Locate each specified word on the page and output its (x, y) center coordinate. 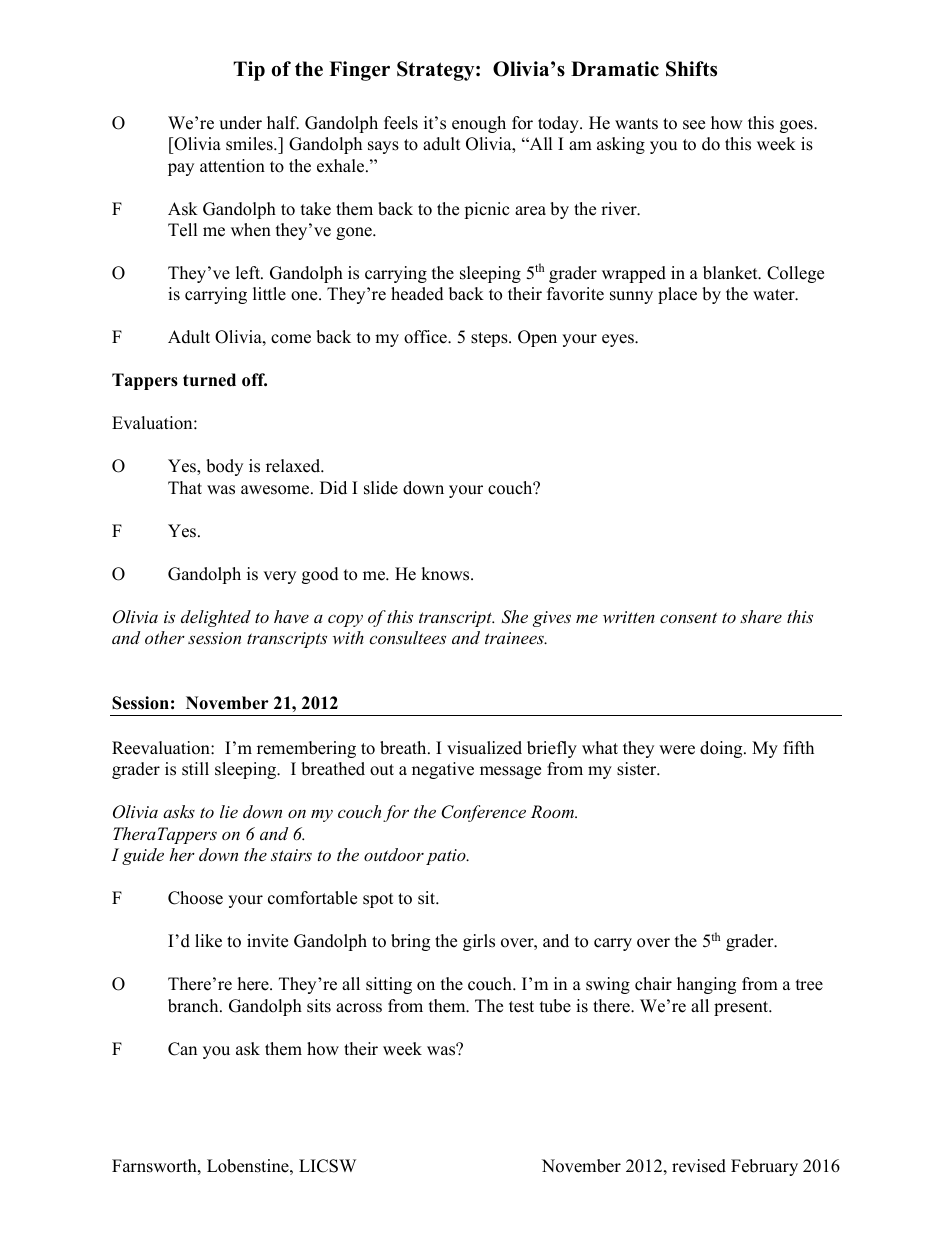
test (521, 1007)
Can (182, 1049)
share (761, 616)
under (240, 123)
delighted (216, 618)
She (514, 617)
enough (479, 124)
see (694, 125)
